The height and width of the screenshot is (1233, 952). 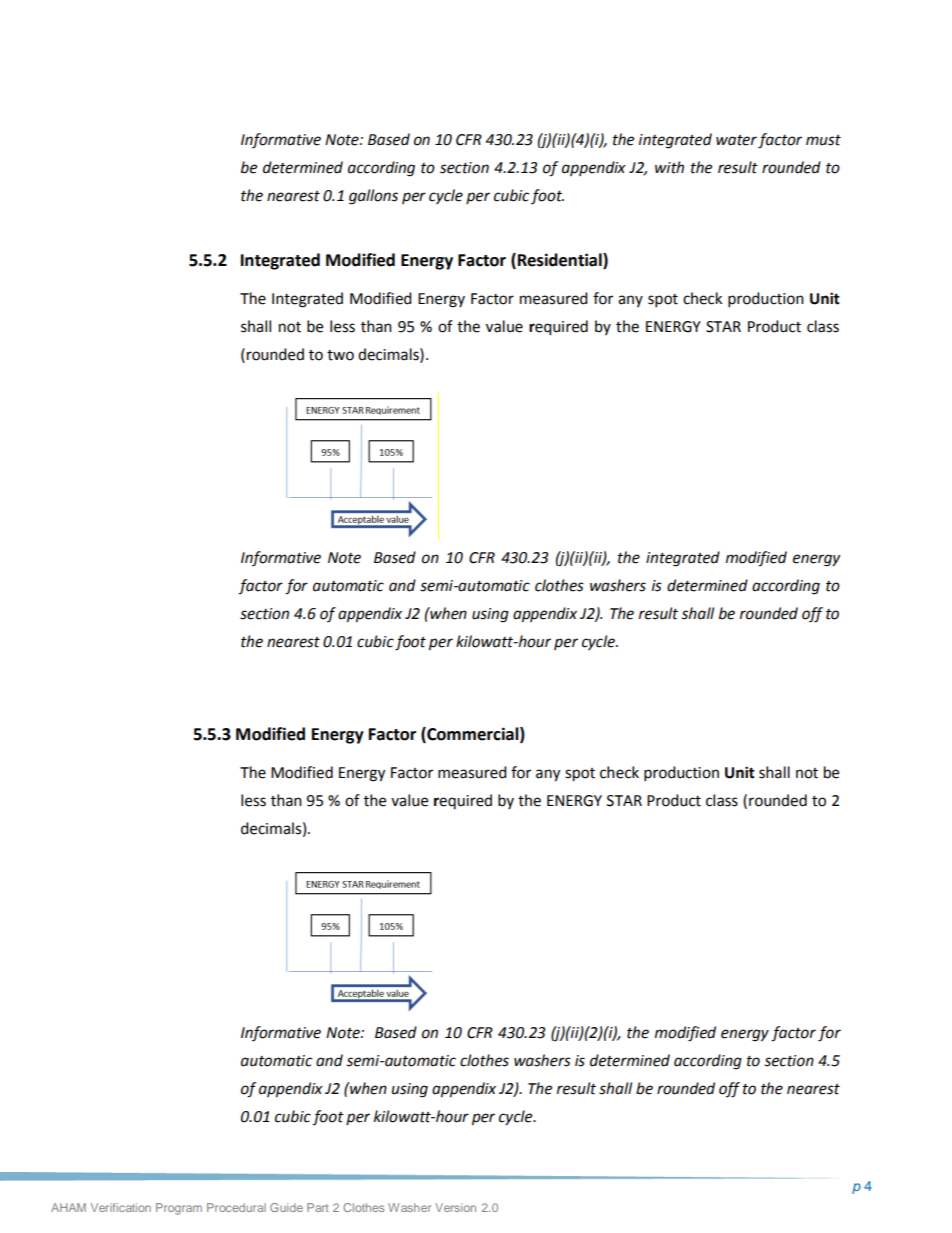 I want to click on two, so click(x=340, y=355).
